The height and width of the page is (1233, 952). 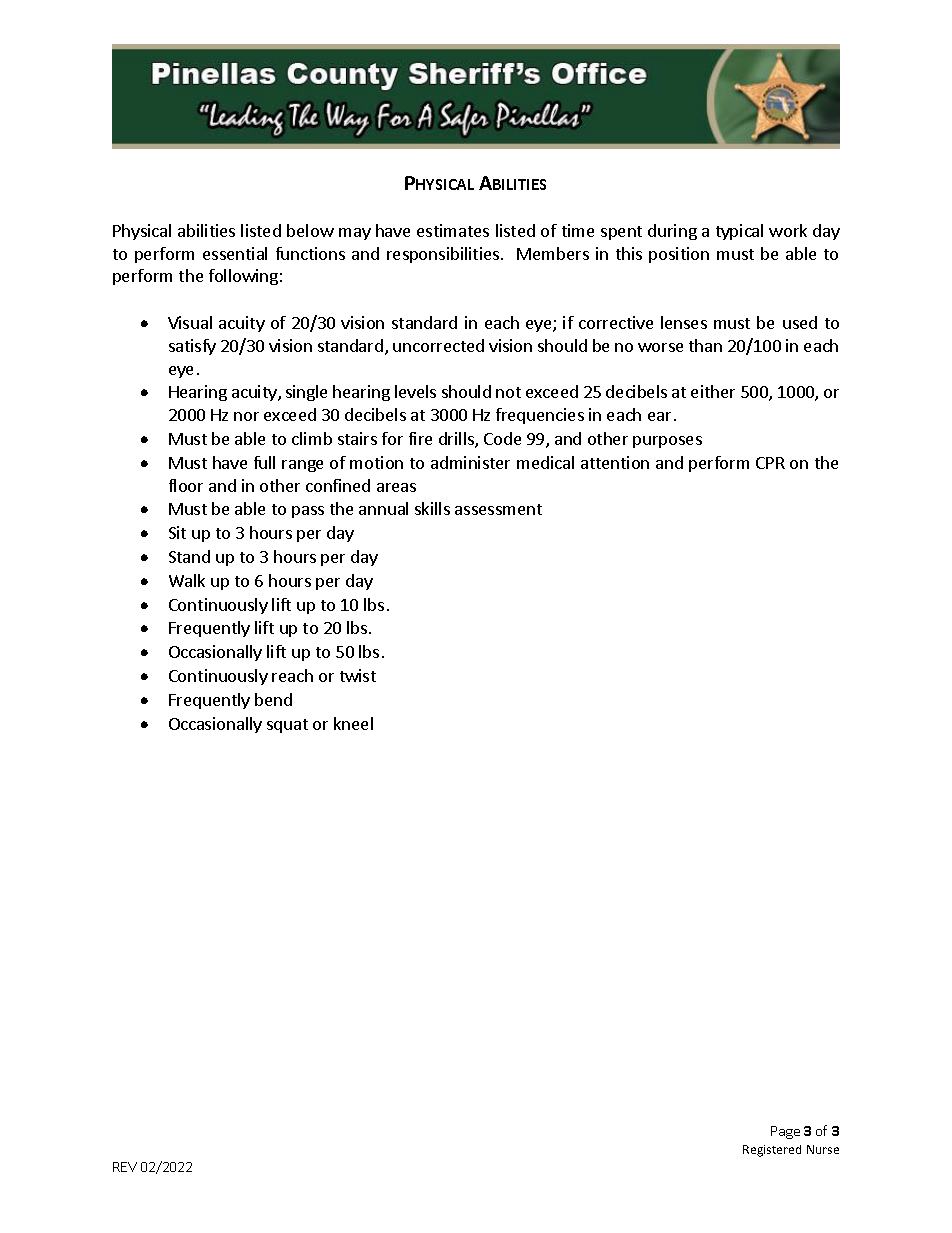 What do you see at coordinates (187, 580) in the page?
I see `Walk` at bounding box center [187, 580].
